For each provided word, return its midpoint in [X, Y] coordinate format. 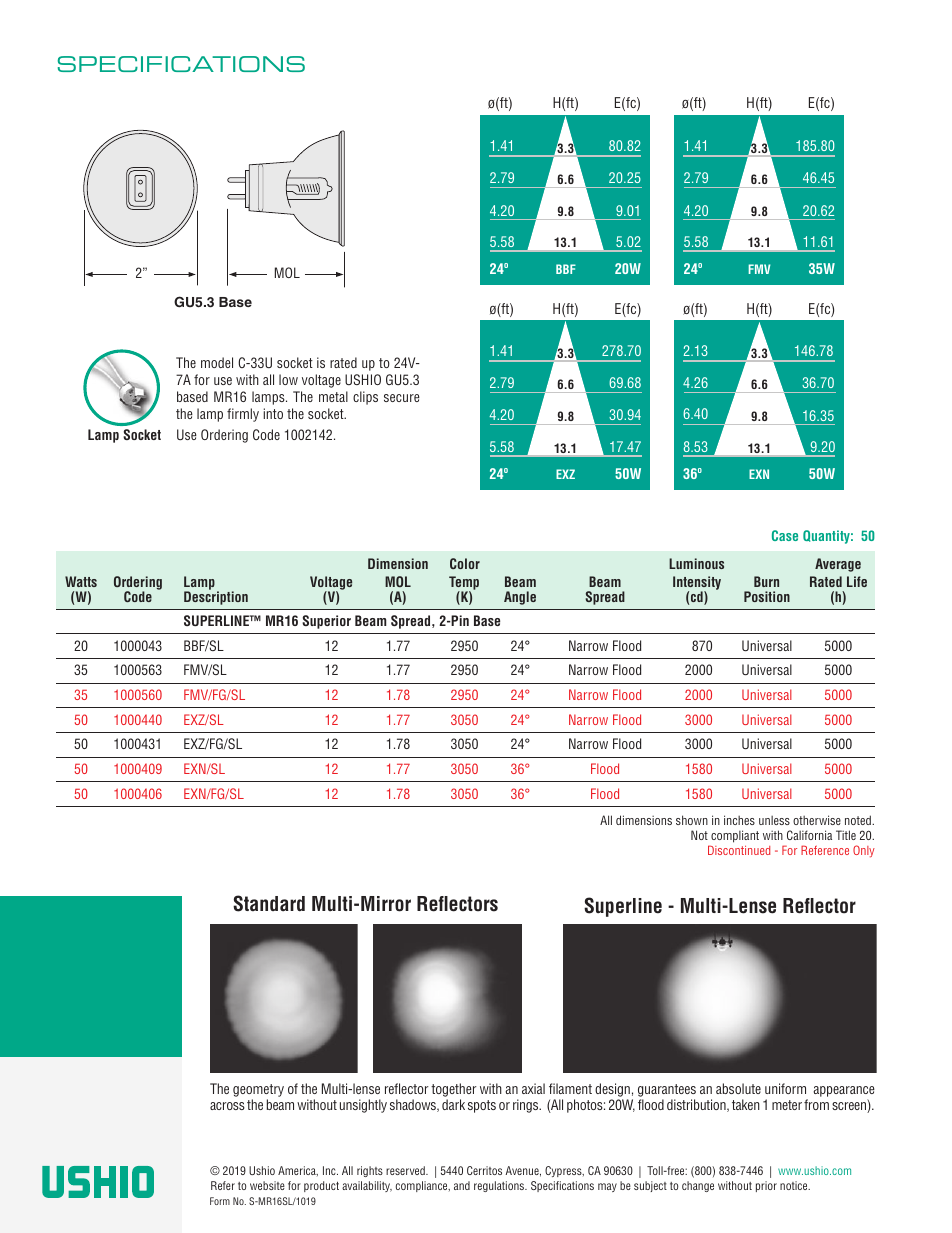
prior [766, 1186]
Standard [269, 903]
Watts [81, 581]
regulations [500, 1186]
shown [692, 820]
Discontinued [739, 850]
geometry [258, 1090]
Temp [464, 584]
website [267, 1185]
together [454, 1090]
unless [774, 820]
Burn [766, 581]
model [217, 362]
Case [785, 535]
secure [402, 398]
